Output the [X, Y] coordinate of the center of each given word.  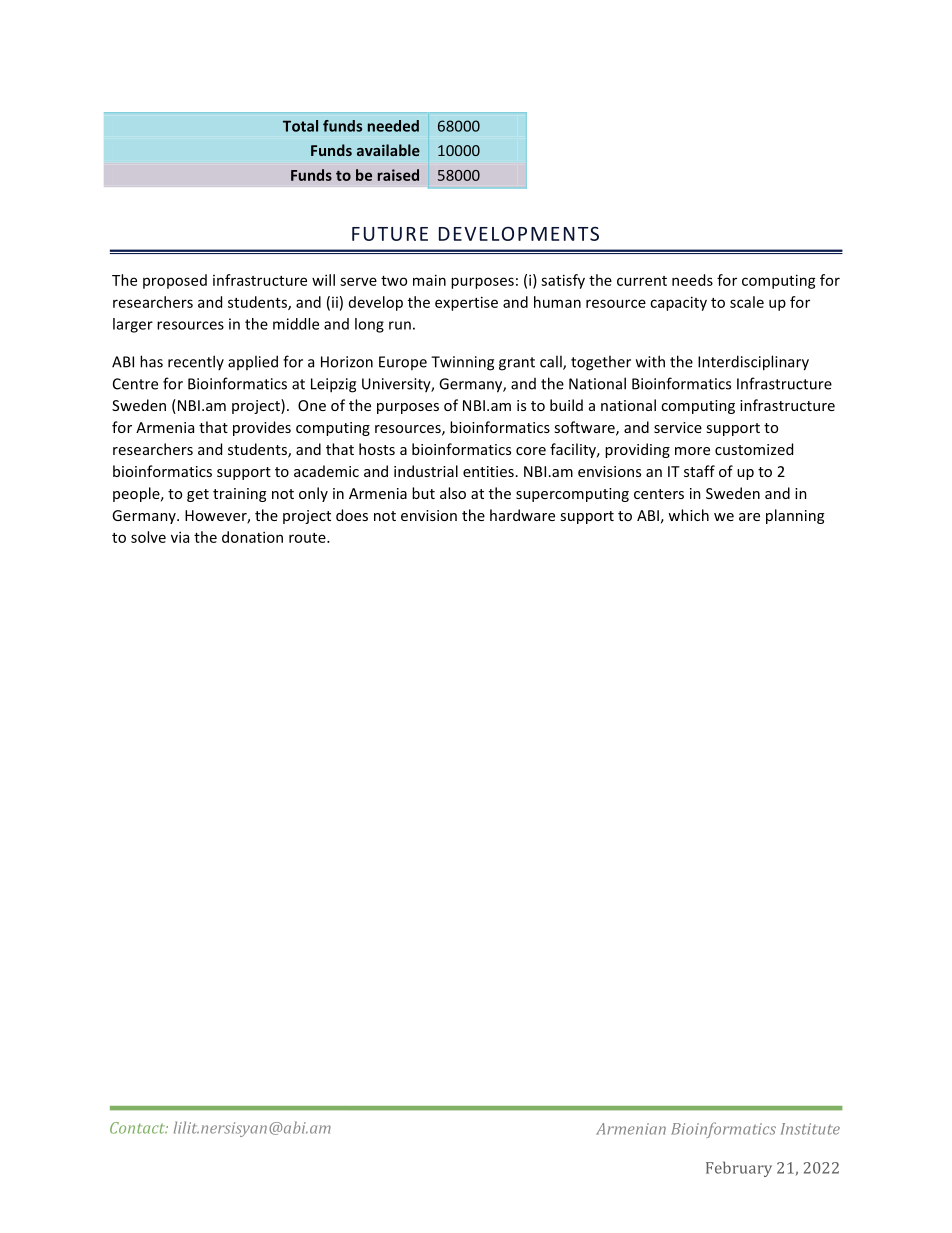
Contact [139, 1128]
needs [692, 280]
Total [300, 126]
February [739, 1169]
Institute [810, 1129]
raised [398, 175]
